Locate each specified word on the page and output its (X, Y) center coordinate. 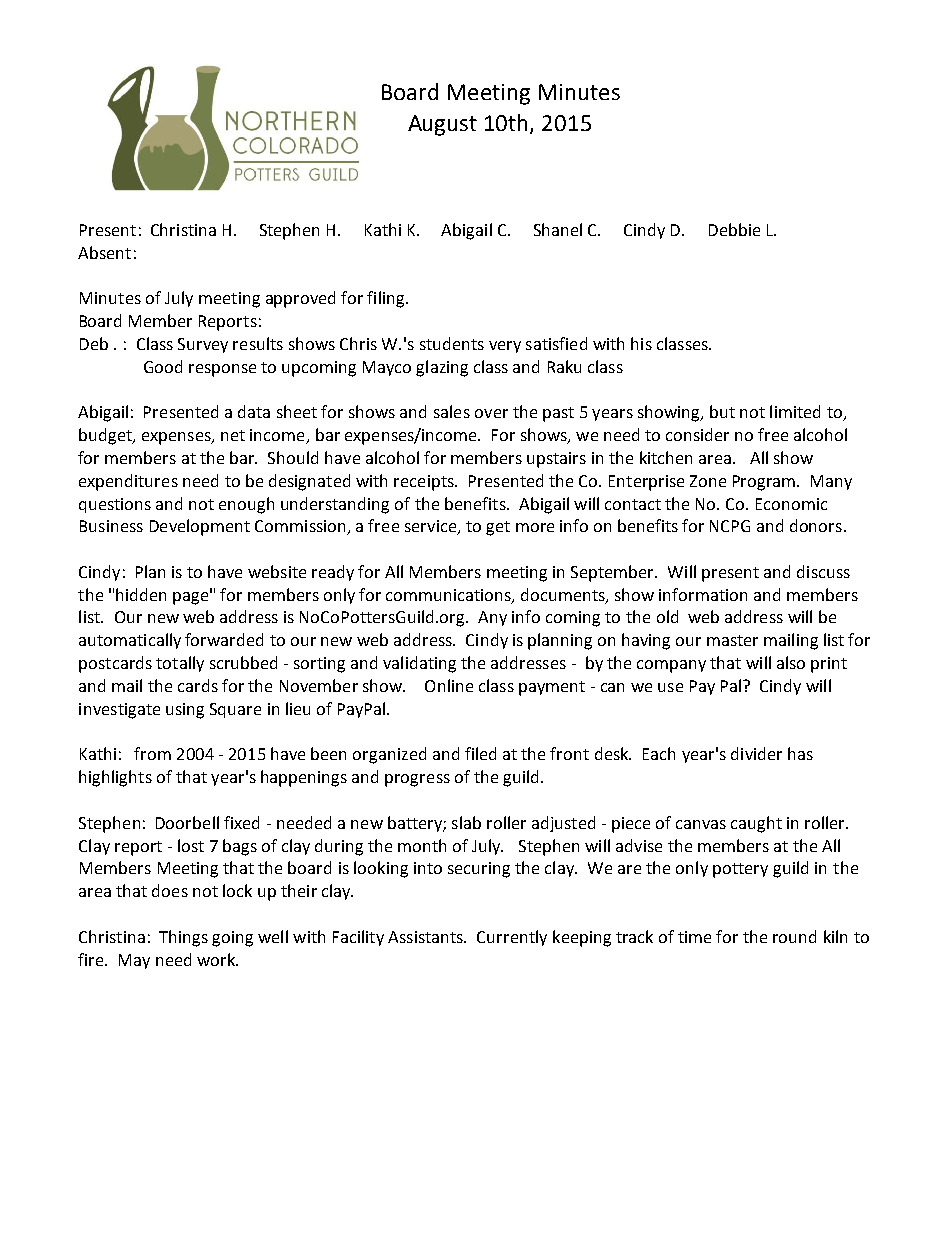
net (233, 435)
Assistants (427, 937)
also (791, 662)
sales (452, 411)
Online (449, 685)
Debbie (734, 229)
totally (180, 664)
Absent (104, 252)
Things (183, 938)
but (722, 411)
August (442, 125)
